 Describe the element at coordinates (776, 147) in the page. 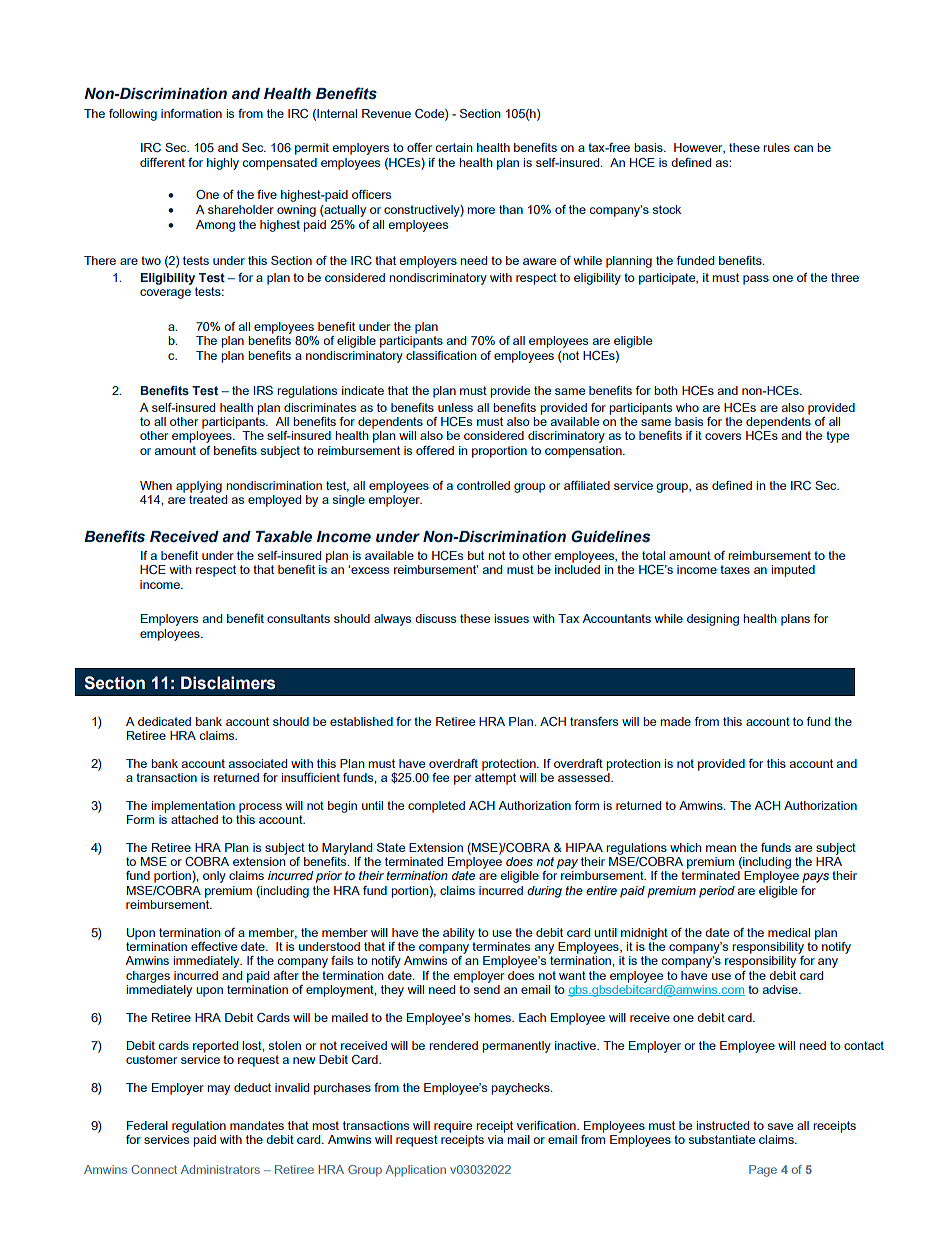

I see `rules` at that location.
